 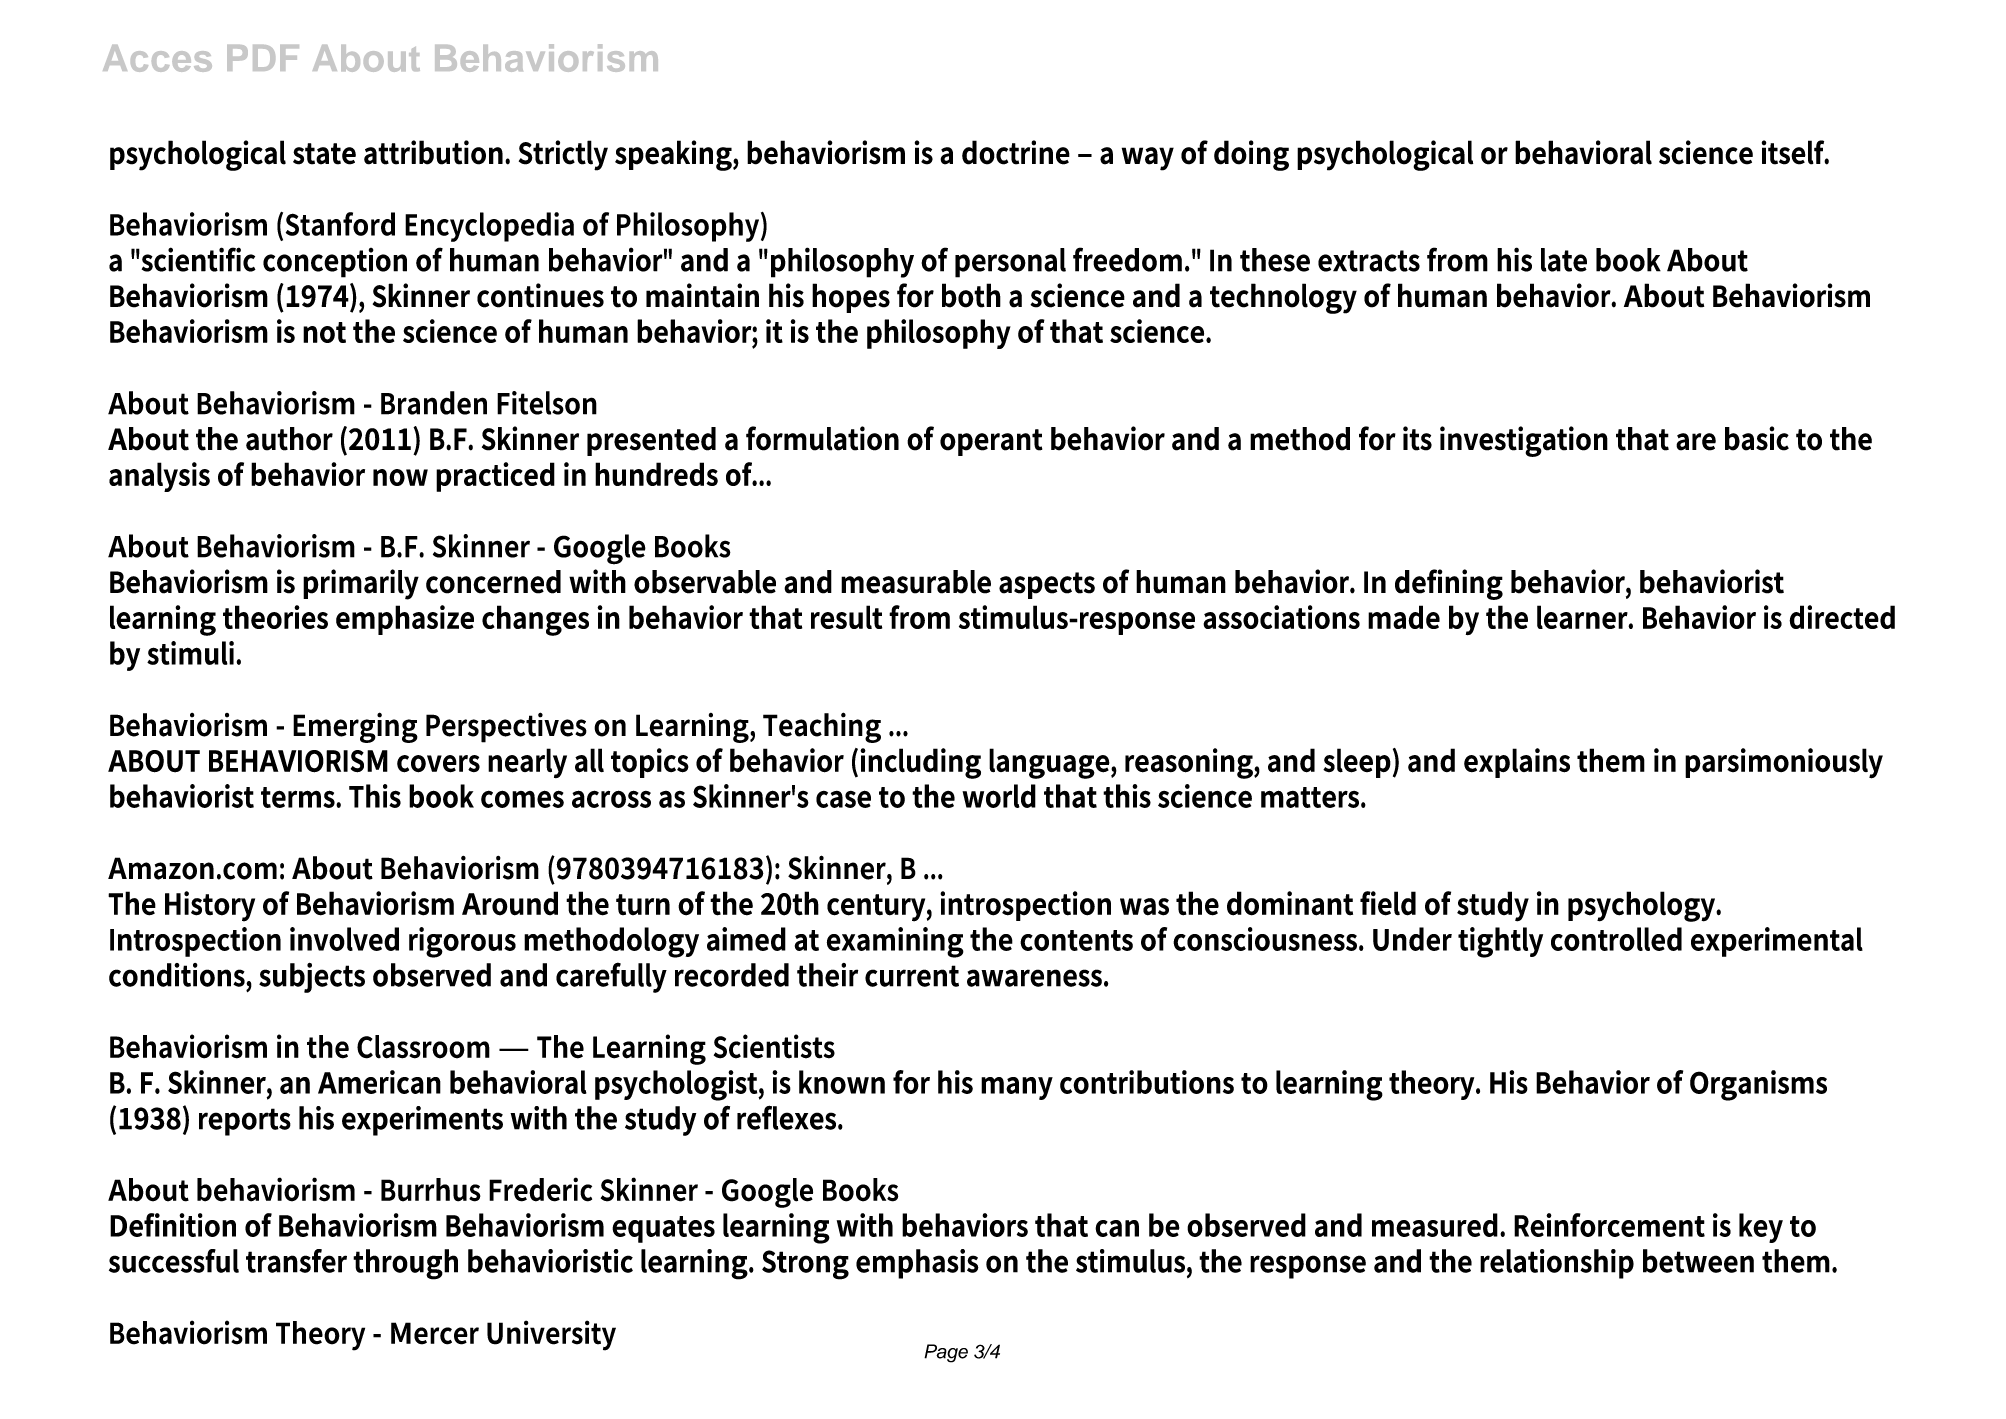 I want to click on doctrine, so click(x=1016, y=152).
